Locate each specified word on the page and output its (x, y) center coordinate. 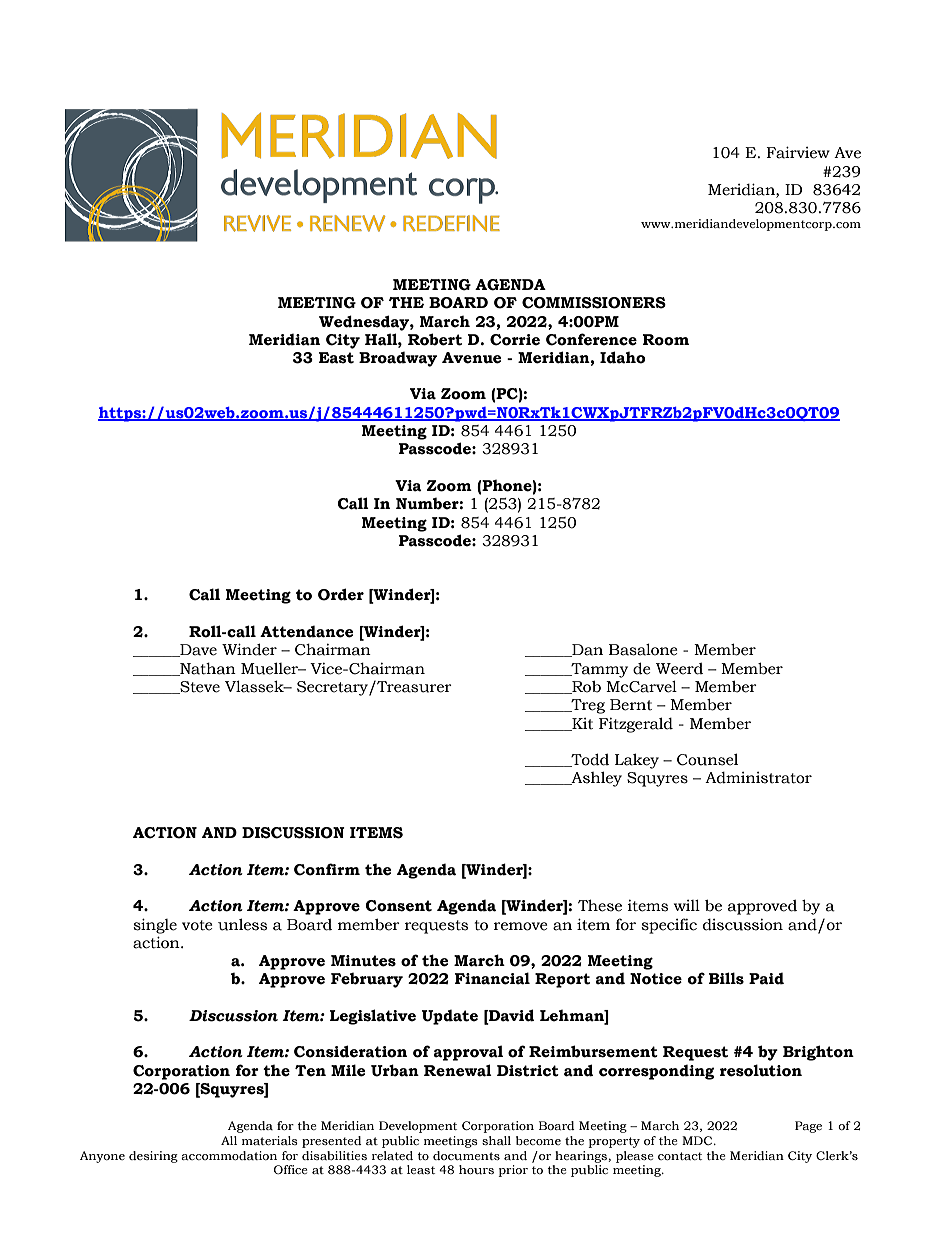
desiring (153, 1157)
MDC (698, 1140)
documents (466, 1156)
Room (665, 340)
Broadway (398, 359)
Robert (435, 339)
